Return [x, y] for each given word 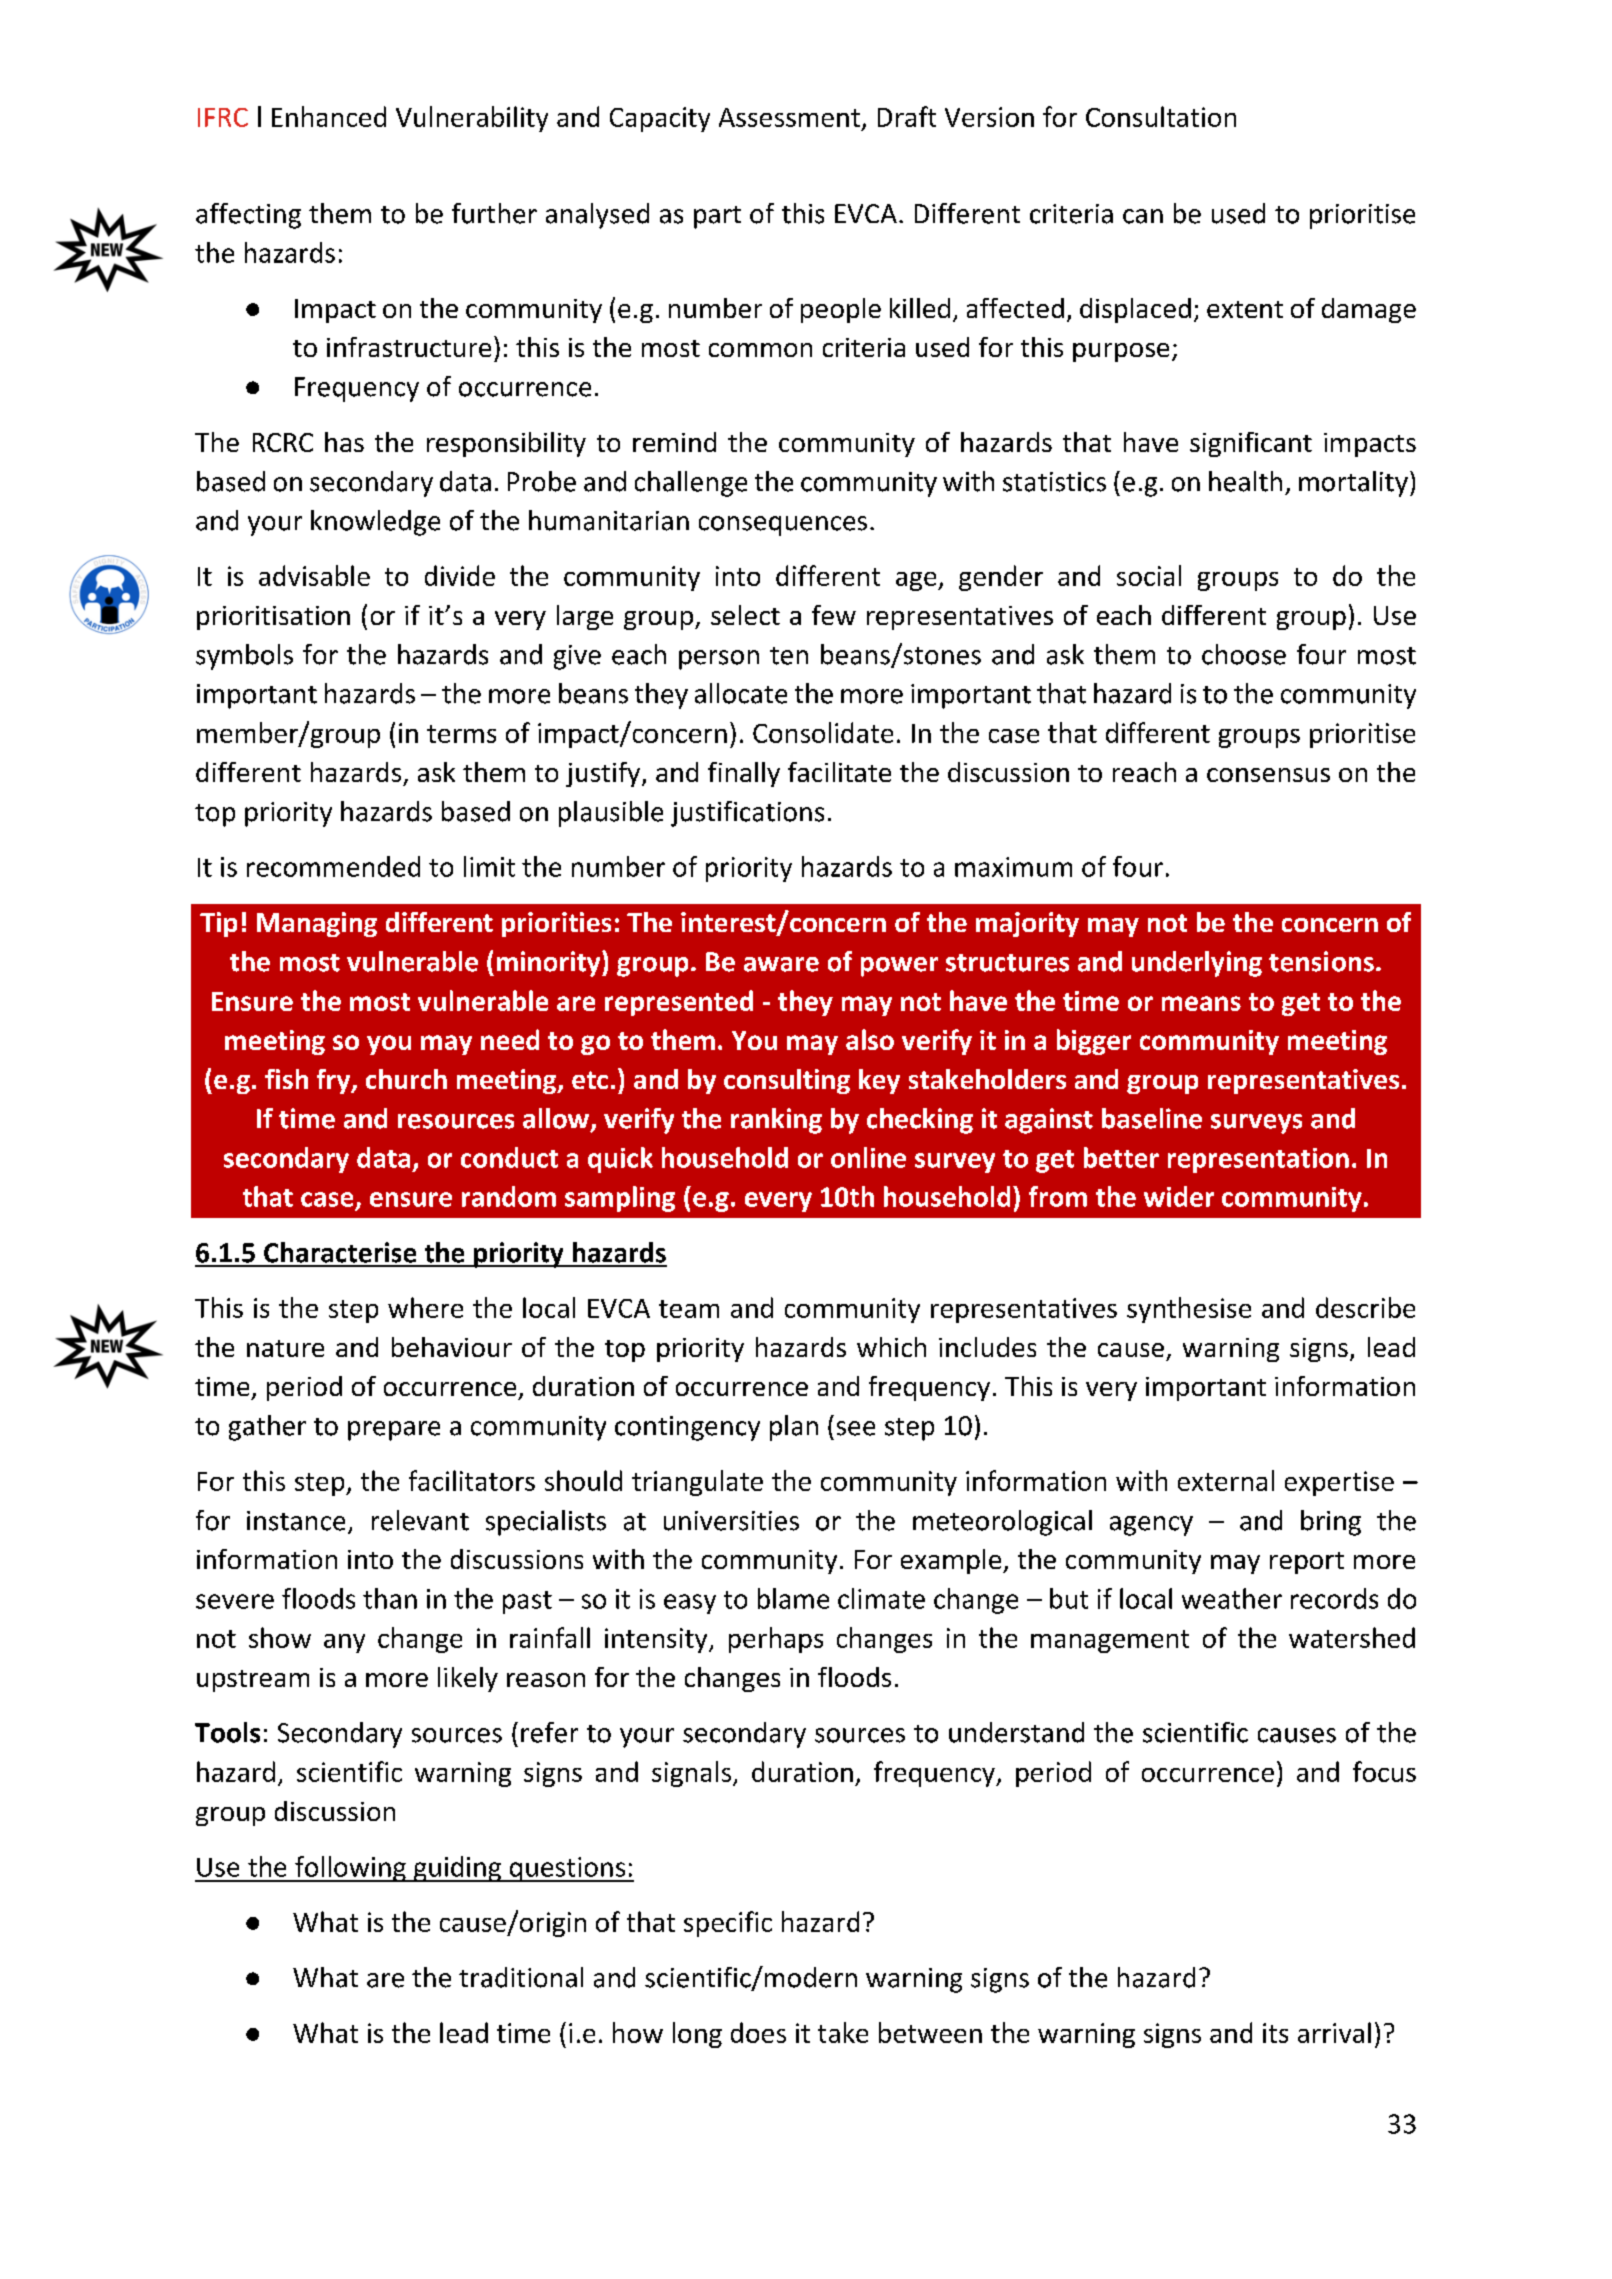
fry [335, 1081]
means [1201, 1003]
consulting [787, 1081]
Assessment [789, 117]
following [350, 1869]
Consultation [1161, 116]
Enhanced [329, 116]
